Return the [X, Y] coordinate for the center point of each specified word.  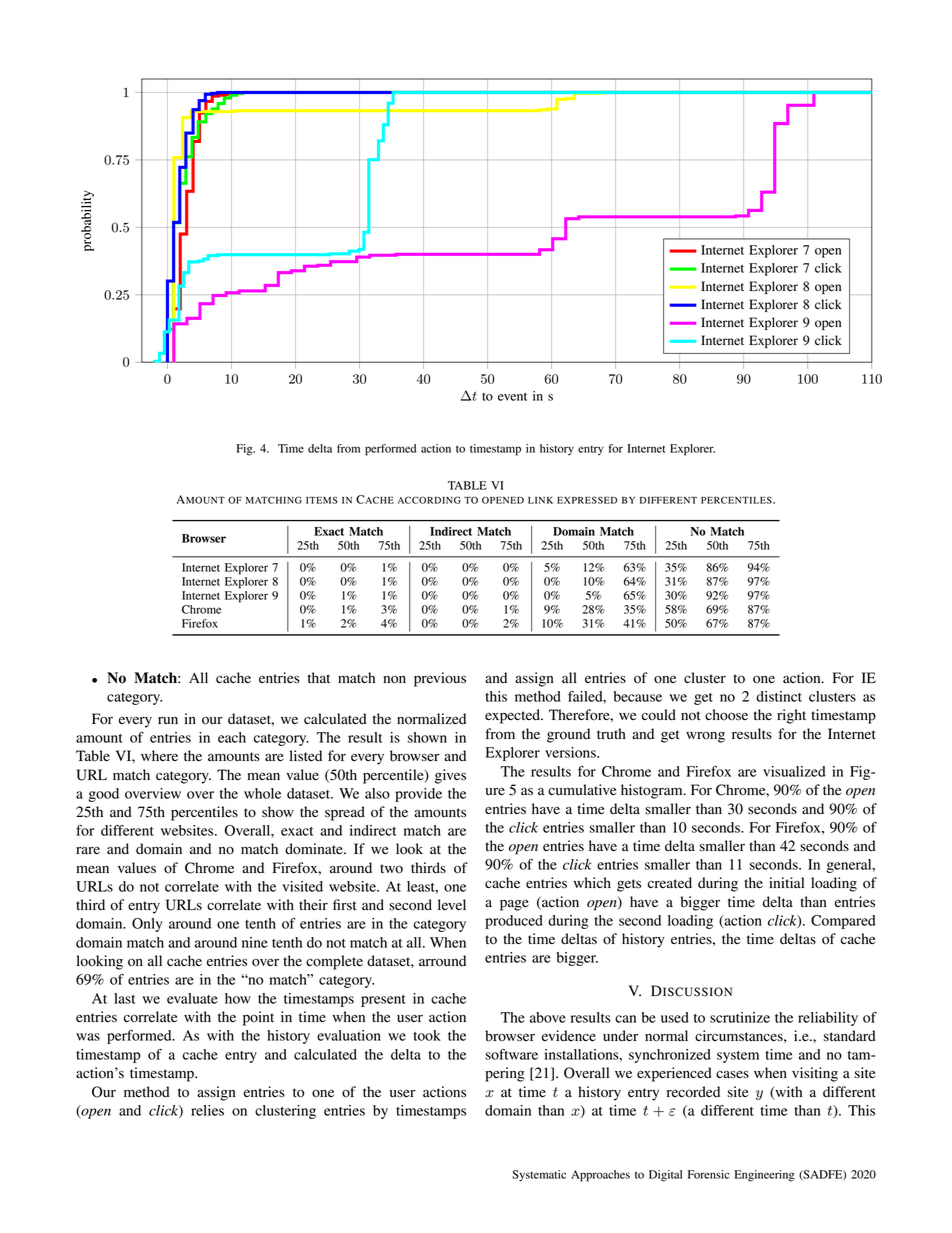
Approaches [600, 1176]
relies [207, 1110]
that [319, 677]
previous [440, 679]
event [512, 397]
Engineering [764, 1176]
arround [442, 961]
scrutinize [740, 1017]
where [159, 755]
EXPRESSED [587, 500]
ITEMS [322, 500]
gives [450, 776]
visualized [794, 771]
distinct [779, 696]
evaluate [192, 998]
